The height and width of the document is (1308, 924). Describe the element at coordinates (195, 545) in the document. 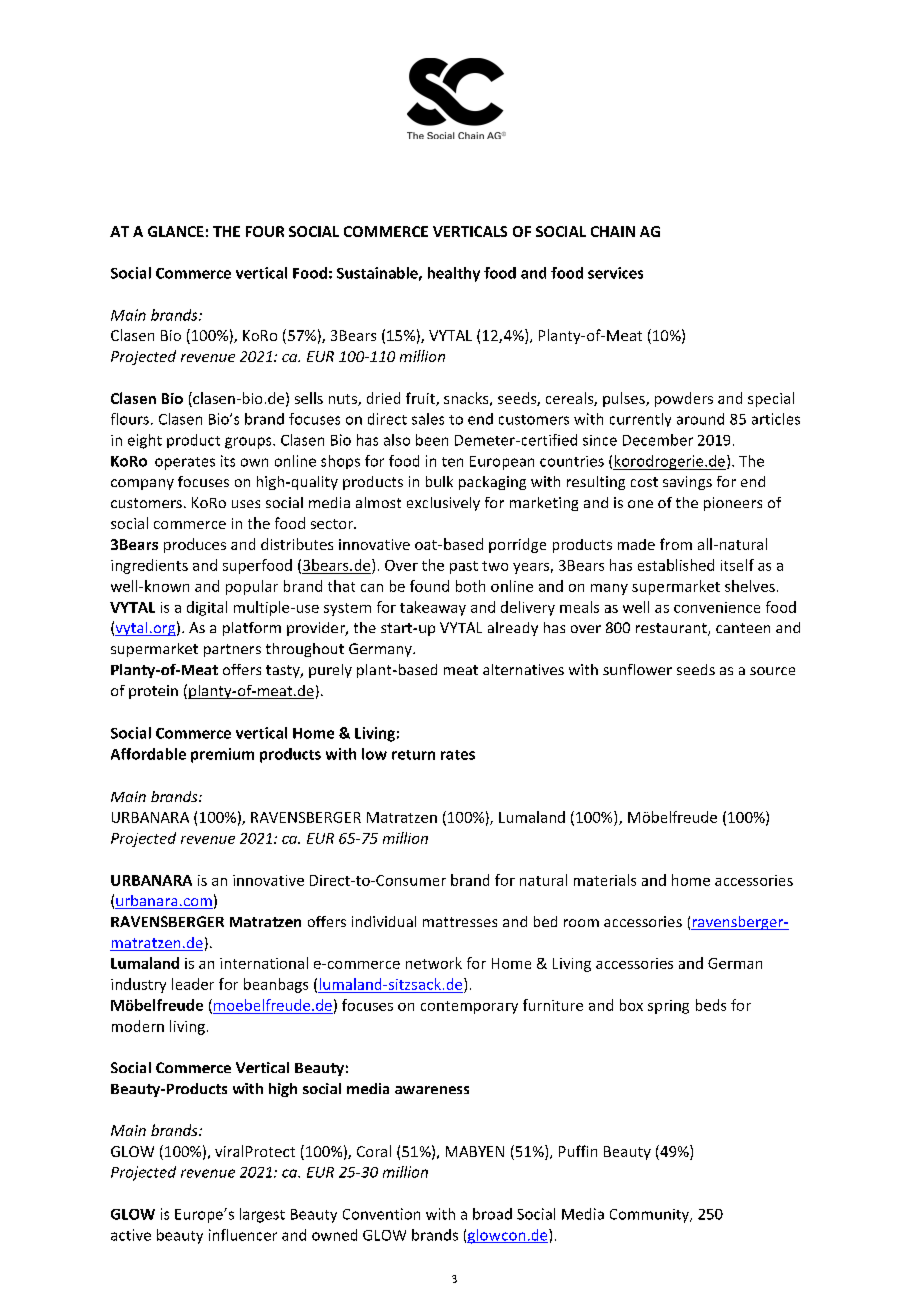

I see `produces` at that location.
